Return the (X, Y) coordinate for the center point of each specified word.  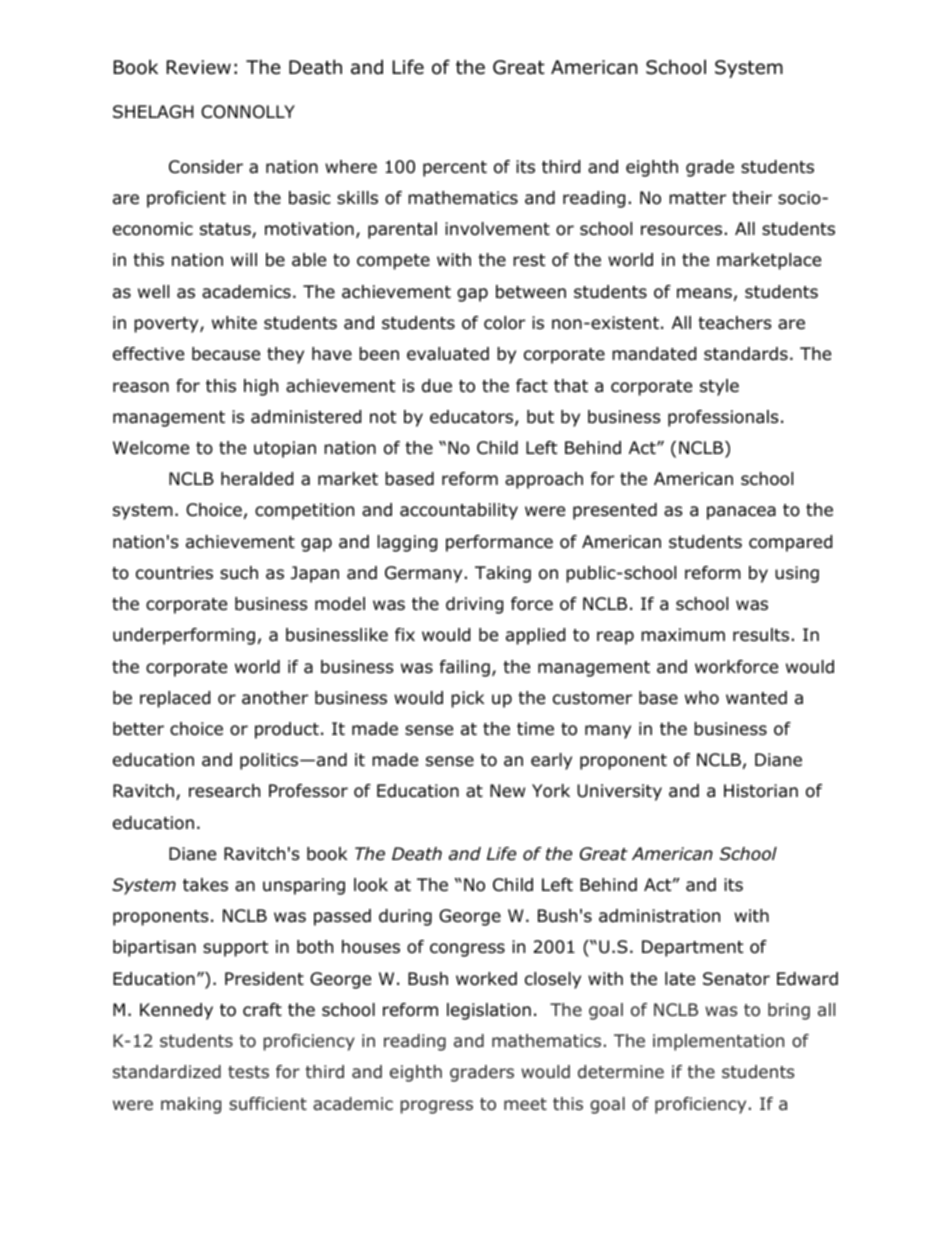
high (261, 387)
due (437, 386)
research (224, 791)
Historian (761, 791)
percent (455, 169)
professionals (723, 418)
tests (248, 1072)
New (507, 791)
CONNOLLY (248, 112)
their (752, 198)
